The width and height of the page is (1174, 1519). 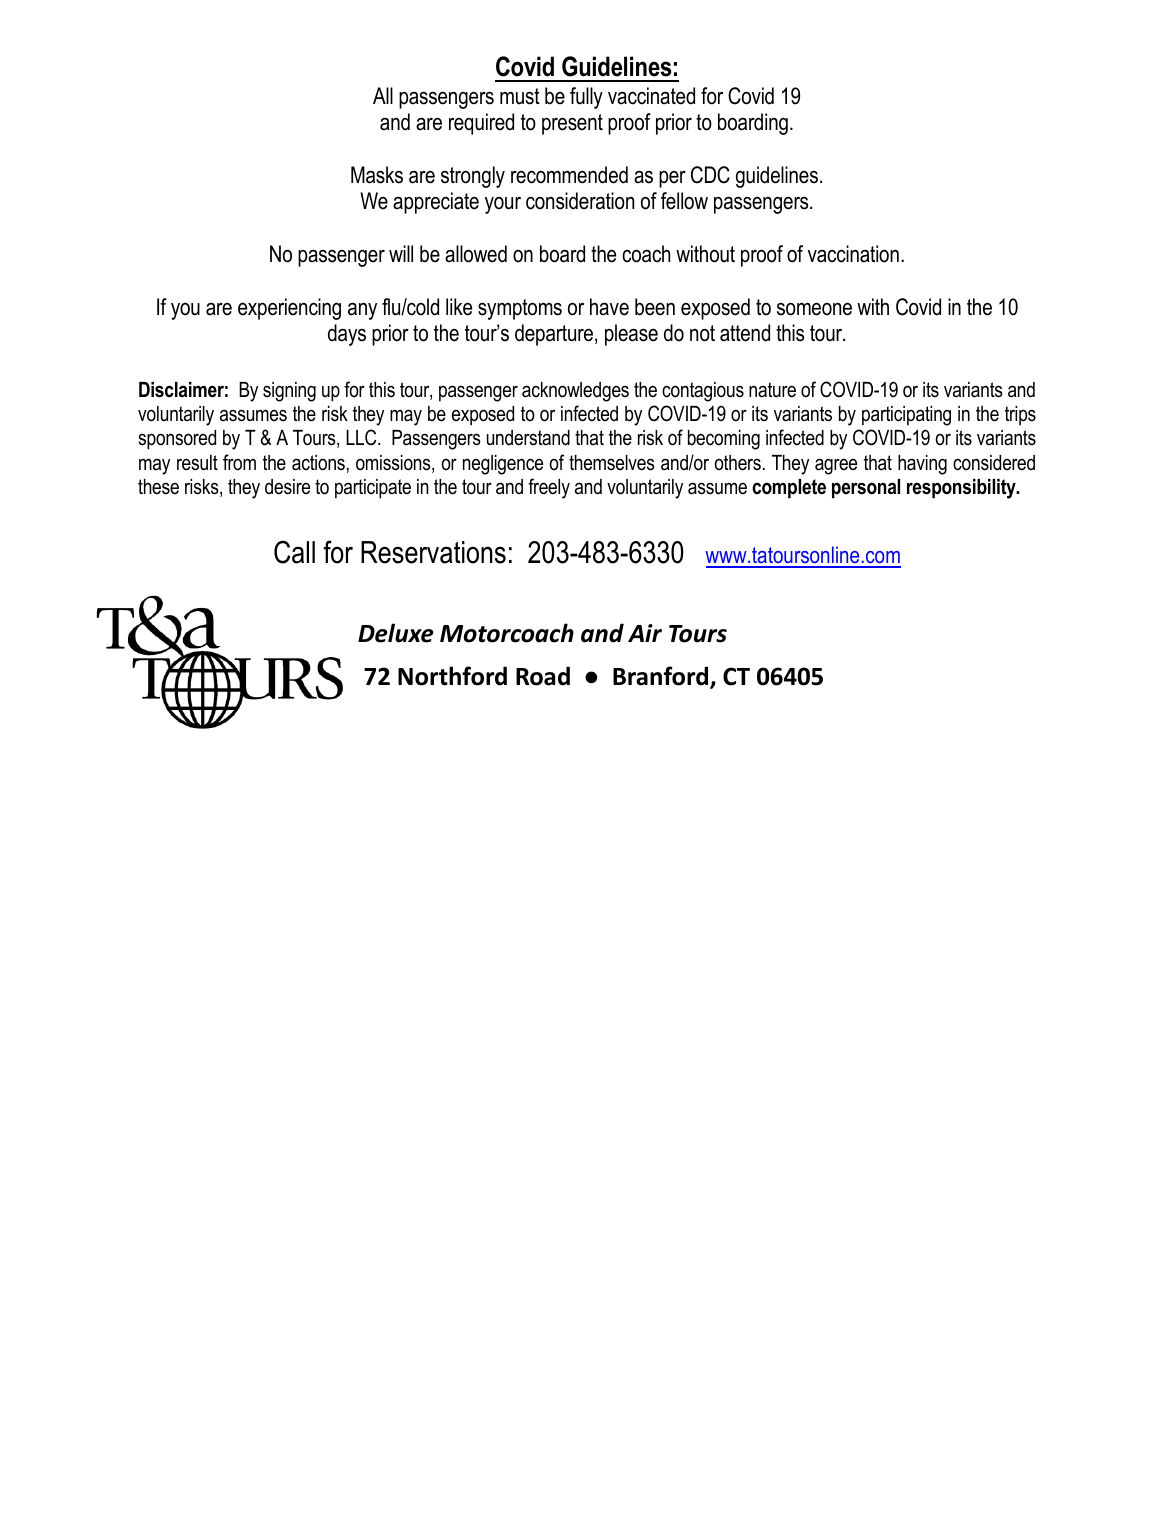 What do you see at coordinates (651, 96) in the page?
I see `vaccinated` at bounding box center [651, 96].
